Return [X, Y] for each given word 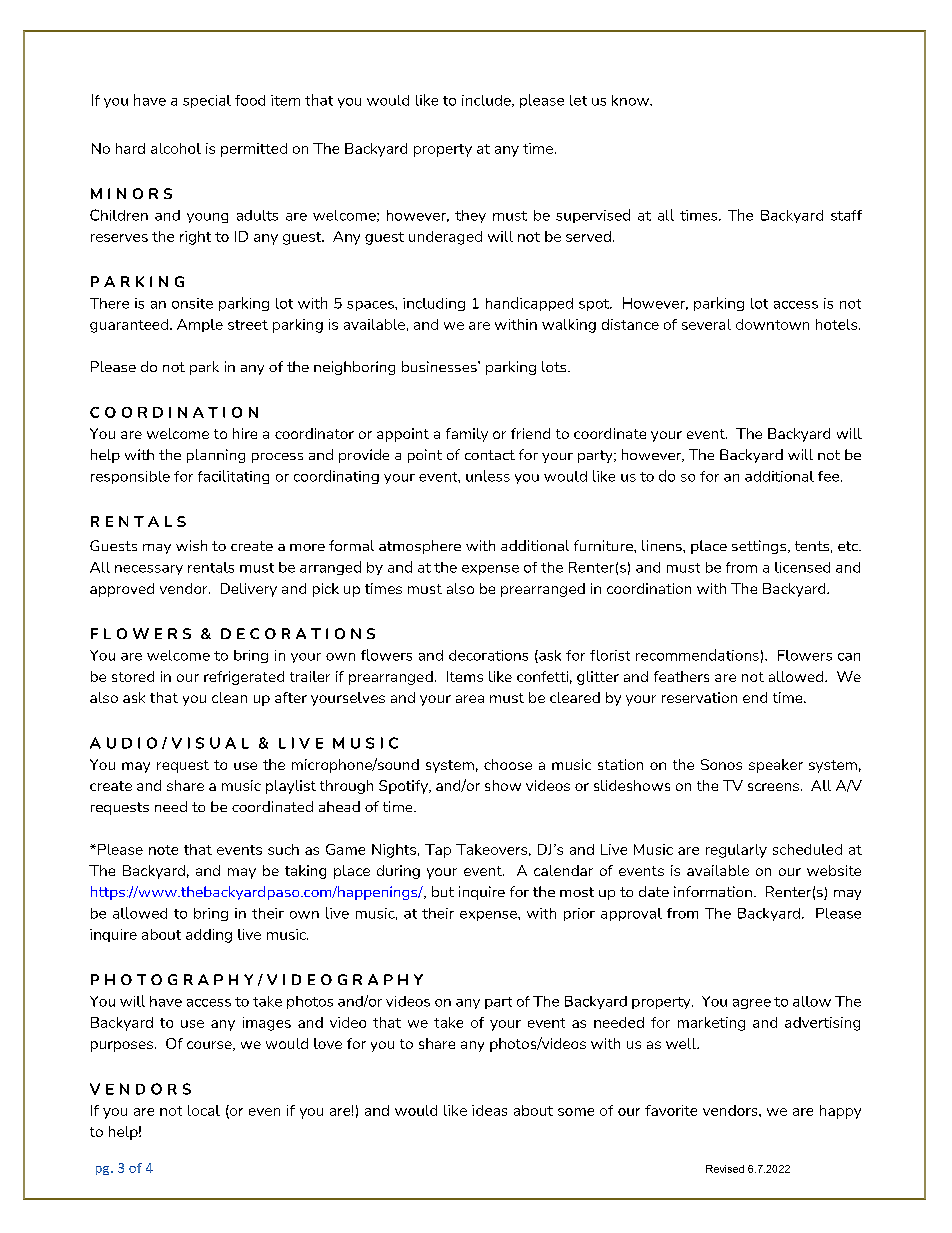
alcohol [176, 148]
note [163, 850]
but [443, 891]
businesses [440, 366]
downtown [772, 324]
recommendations [697, 655]
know [631, 100]
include [487, 101]
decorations [488, 655]
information [713, 891]
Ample [200, 325]
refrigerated [244, 678]
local [204, 1110]
